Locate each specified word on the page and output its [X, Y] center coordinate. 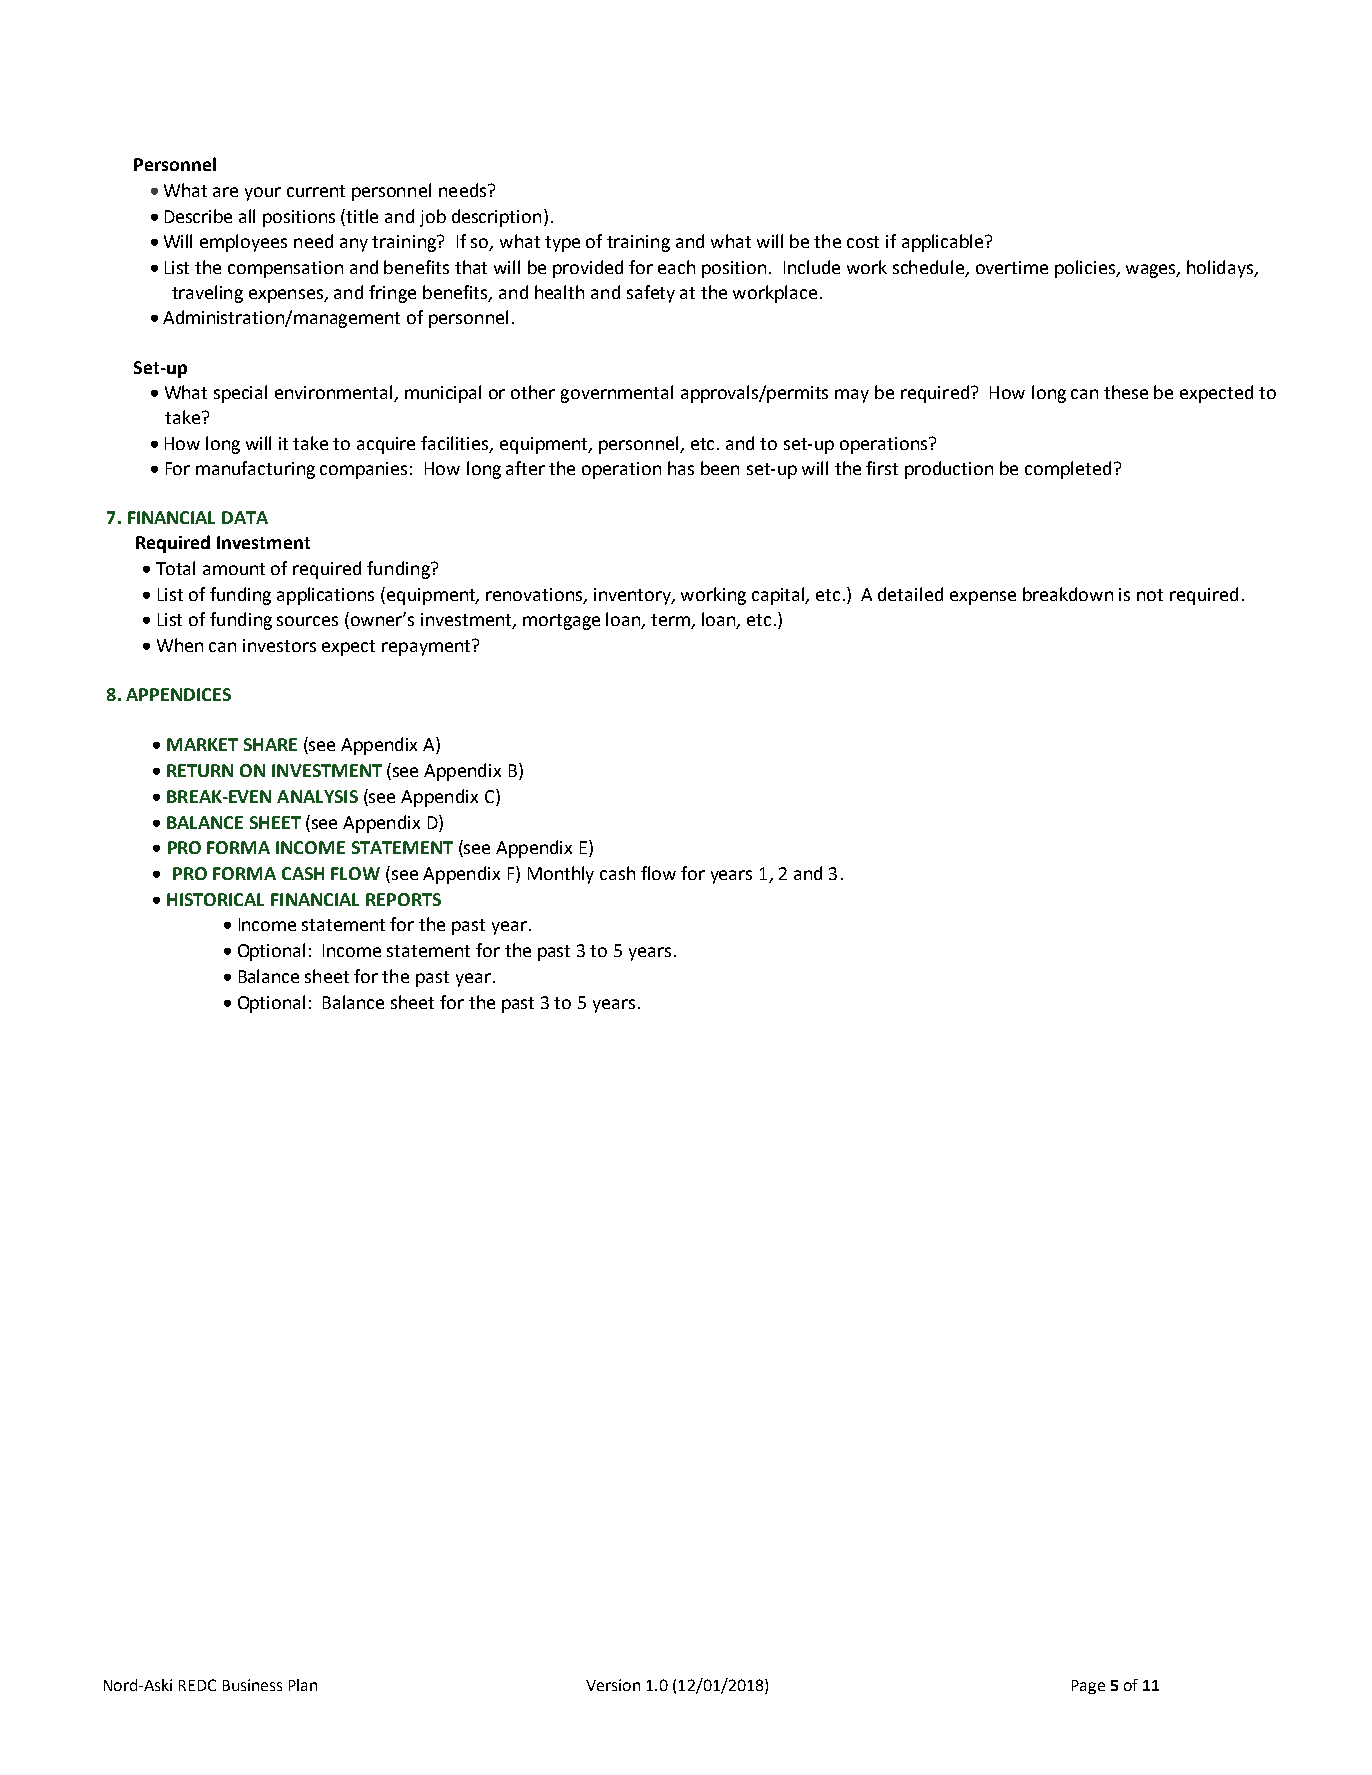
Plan [303, 1685]
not [1150, 595]
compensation [285, 269]
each [676, 267]
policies [1086, 269]
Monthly [561, 875]
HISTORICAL [215, 899]
